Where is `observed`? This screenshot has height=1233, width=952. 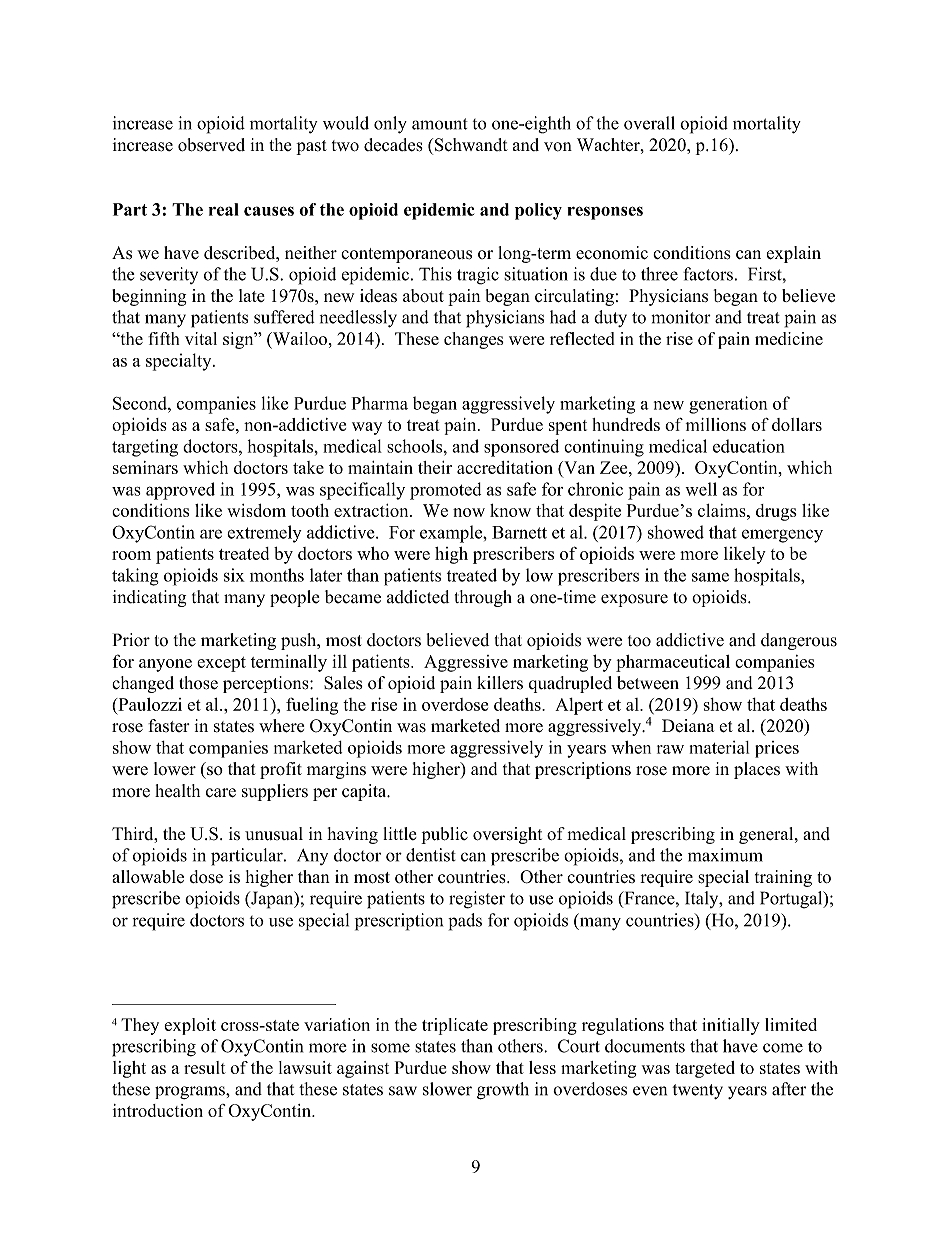 observed is located at coordinates (211, 145).
